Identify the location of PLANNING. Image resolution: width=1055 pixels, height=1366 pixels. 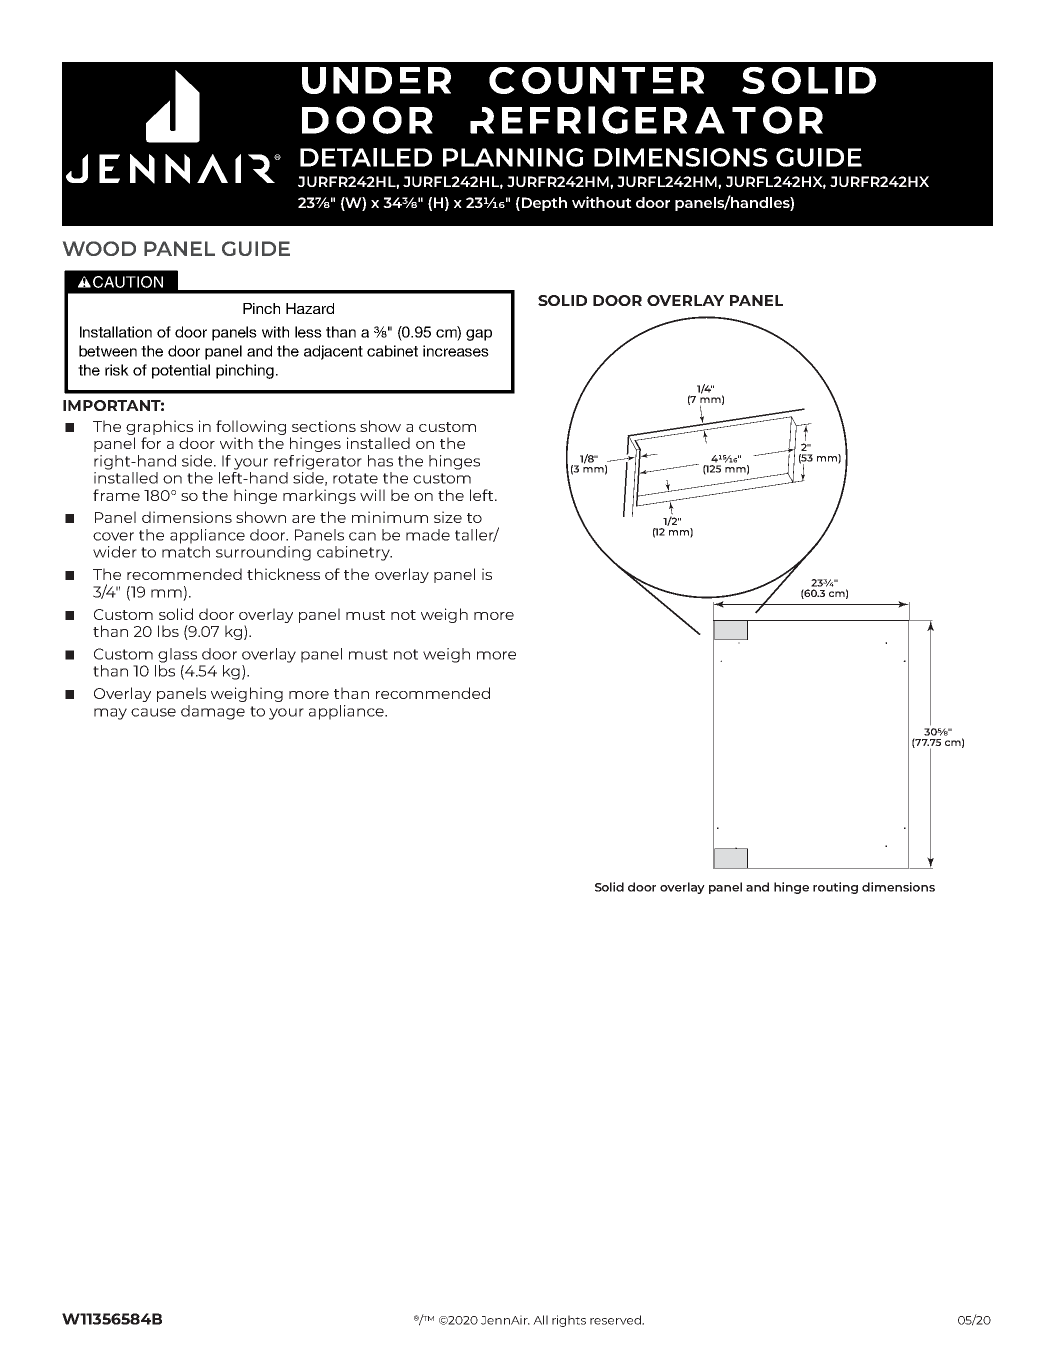
(513, 157).
